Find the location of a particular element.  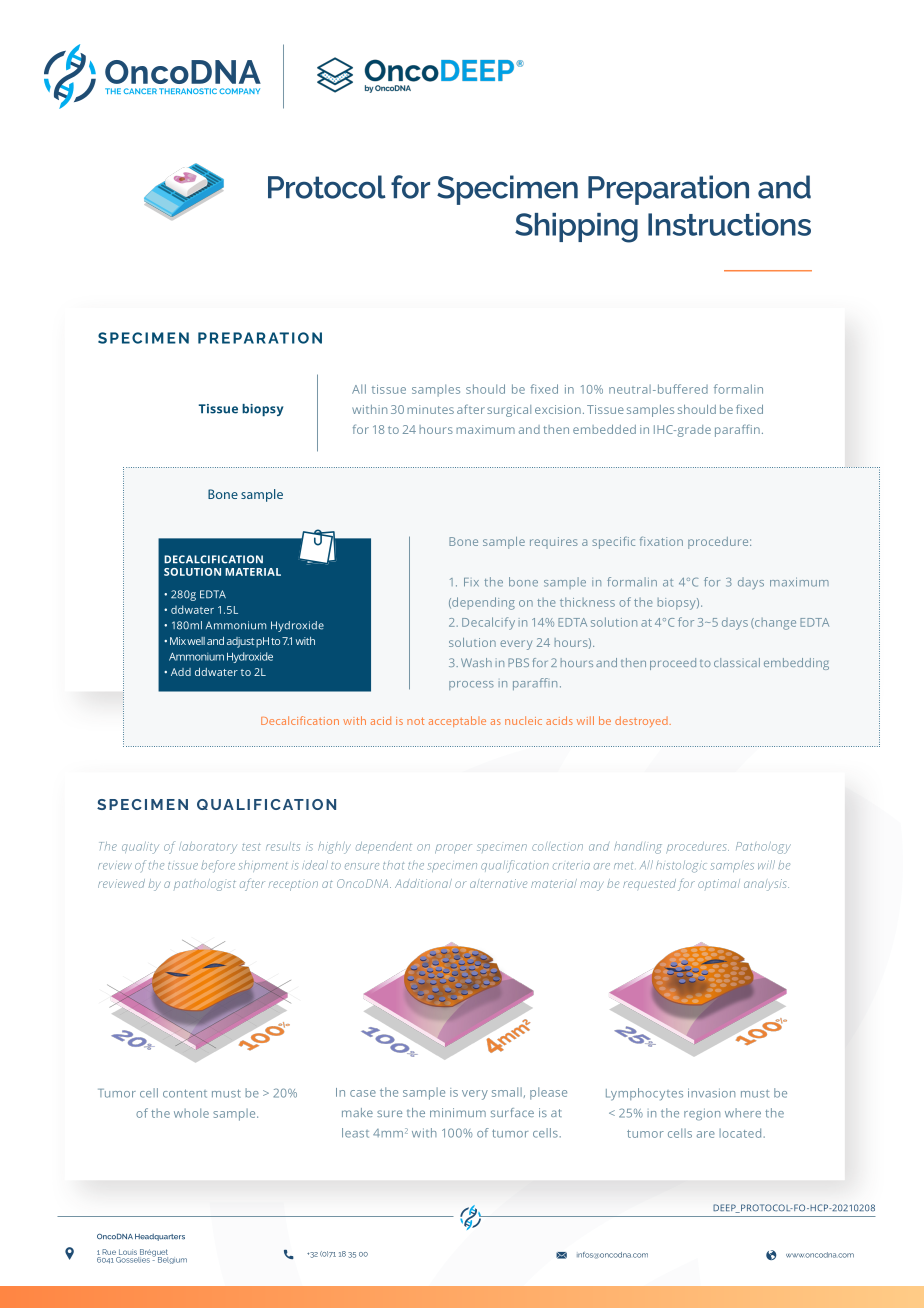

Shipping is located at coordinates (576, 228).
